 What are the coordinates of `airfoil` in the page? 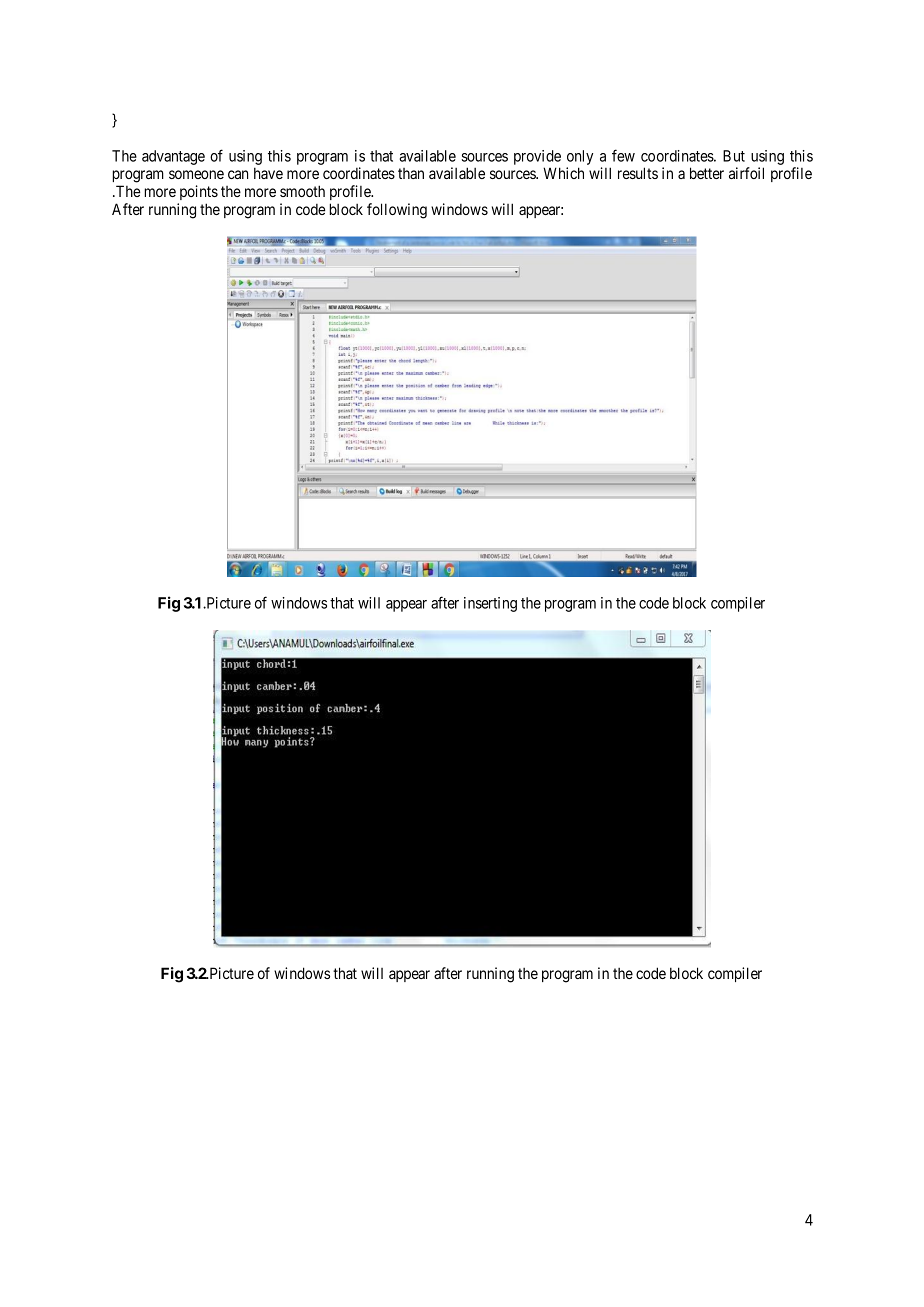 It's located at (746, 173).
